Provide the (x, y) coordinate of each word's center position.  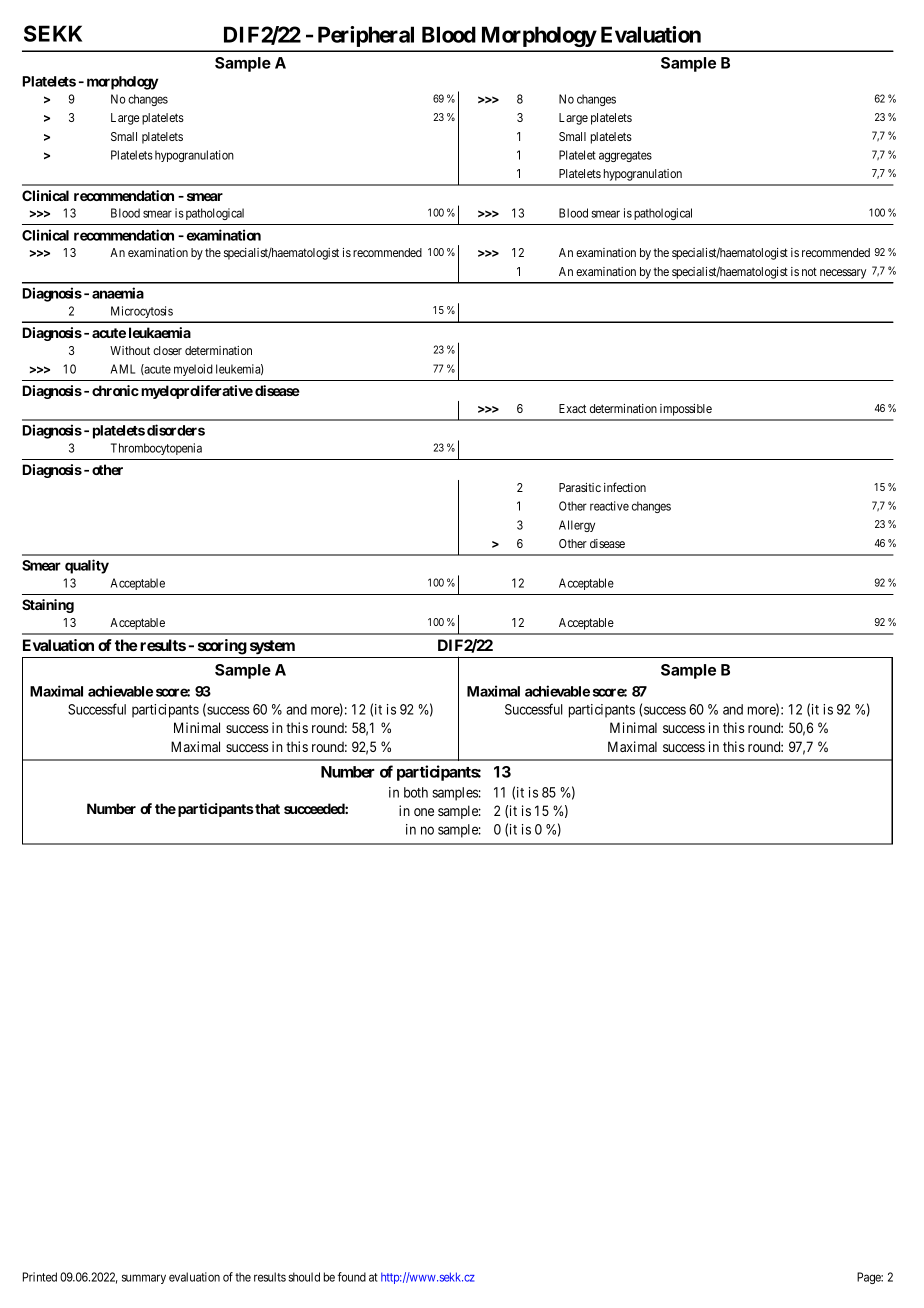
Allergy (577, 526)
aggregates (625, 156)
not (809, 271)
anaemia (118, 293)
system (272, 647)
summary (144, 1279)
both (416, 792)
